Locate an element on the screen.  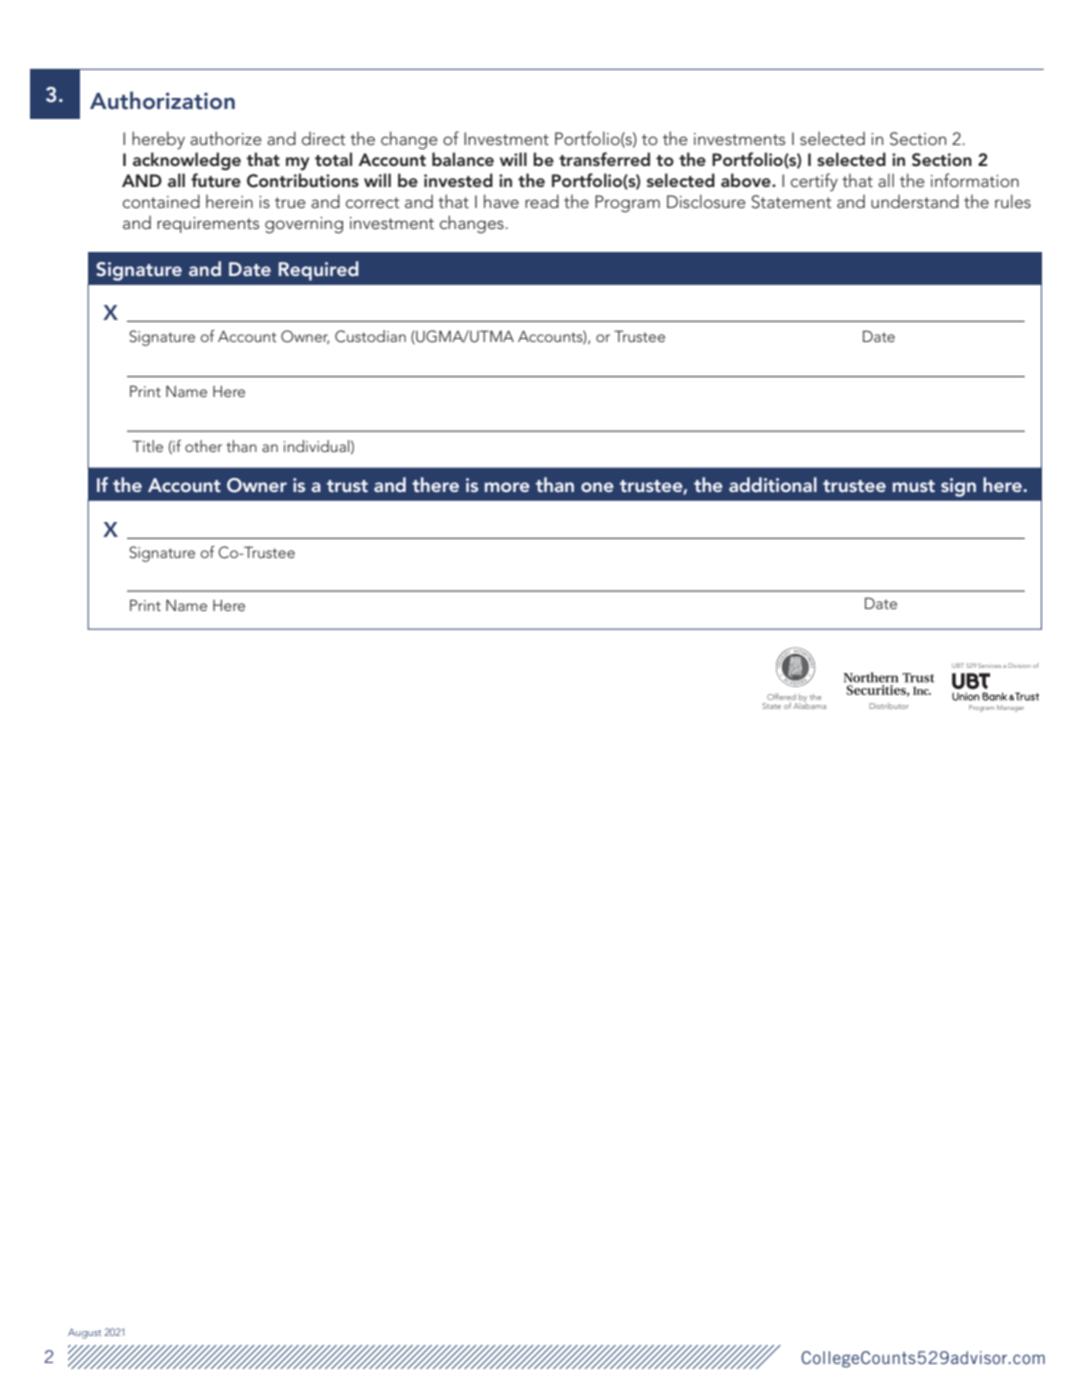
August is located at coordinates (84, 1333).
